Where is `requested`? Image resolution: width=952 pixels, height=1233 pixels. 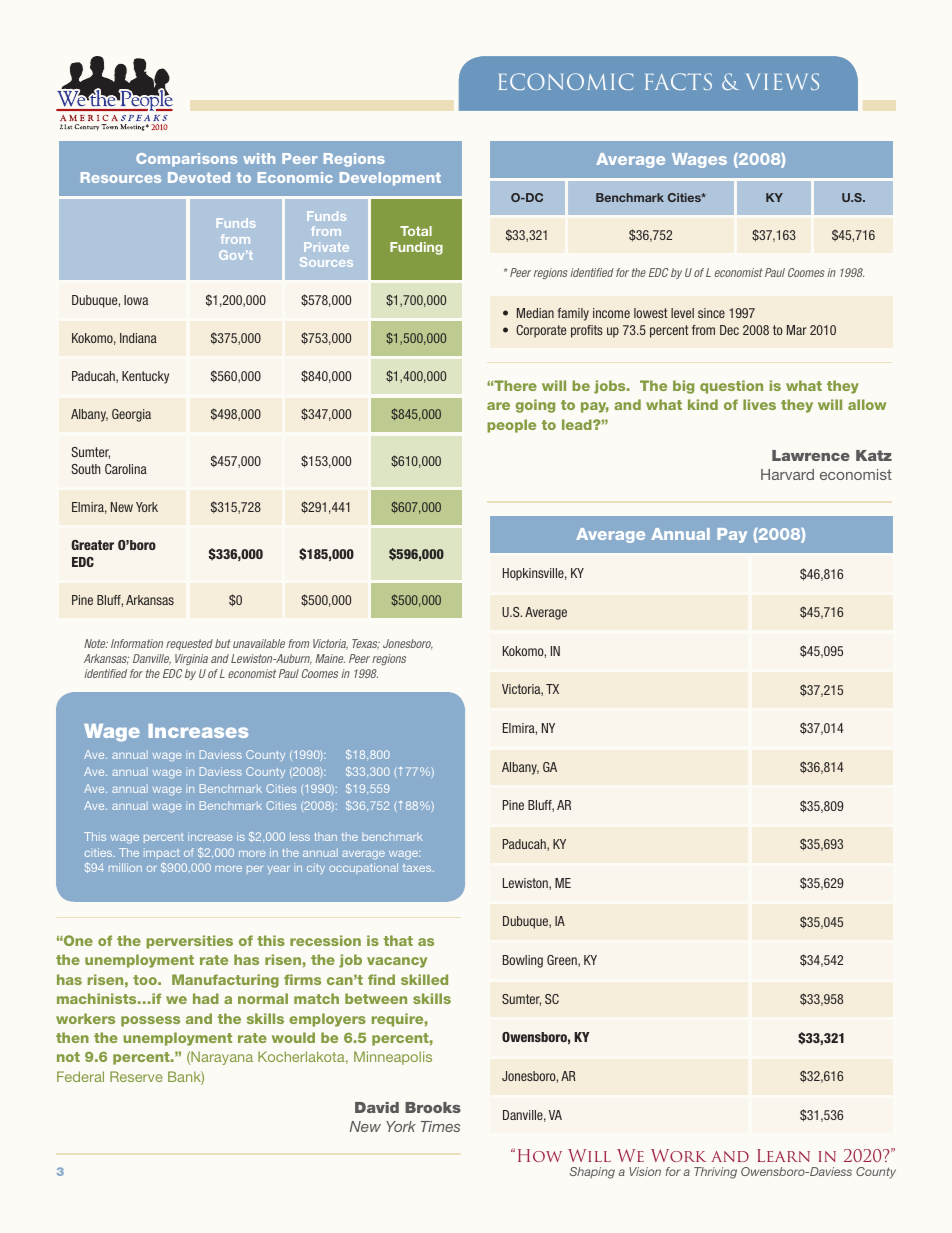
requested is located at coordinates (189, 644).
